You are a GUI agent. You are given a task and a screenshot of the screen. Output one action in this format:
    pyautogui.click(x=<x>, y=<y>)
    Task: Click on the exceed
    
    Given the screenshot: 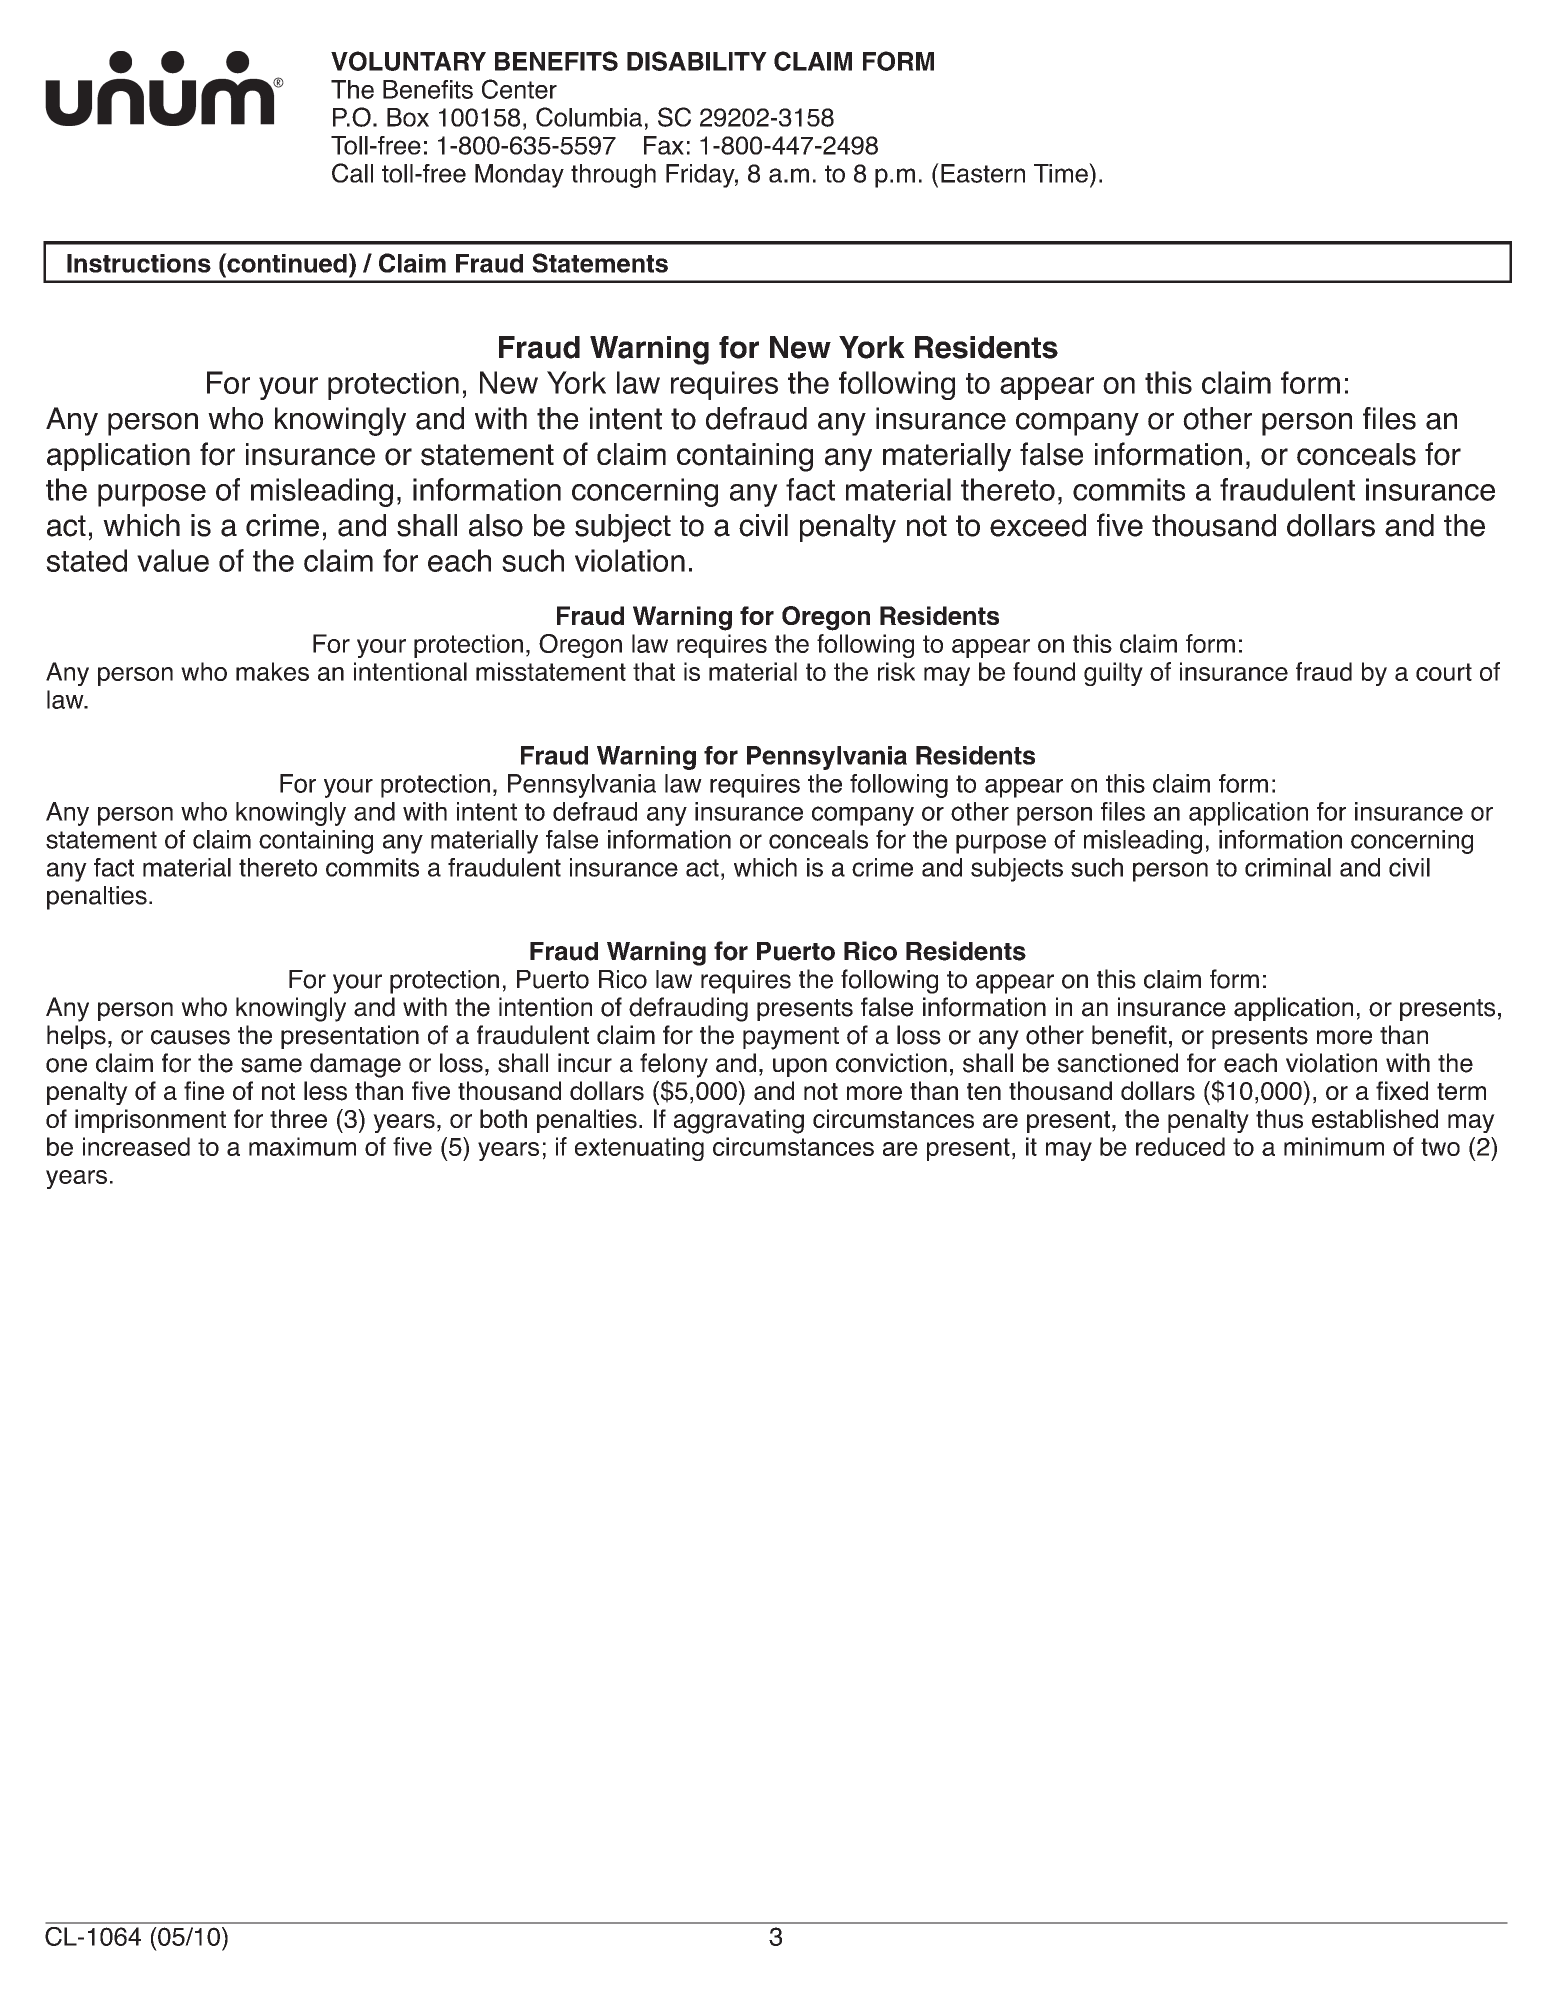 What is the action you would take?
    pyautogui.click(x=1038, y=525)
